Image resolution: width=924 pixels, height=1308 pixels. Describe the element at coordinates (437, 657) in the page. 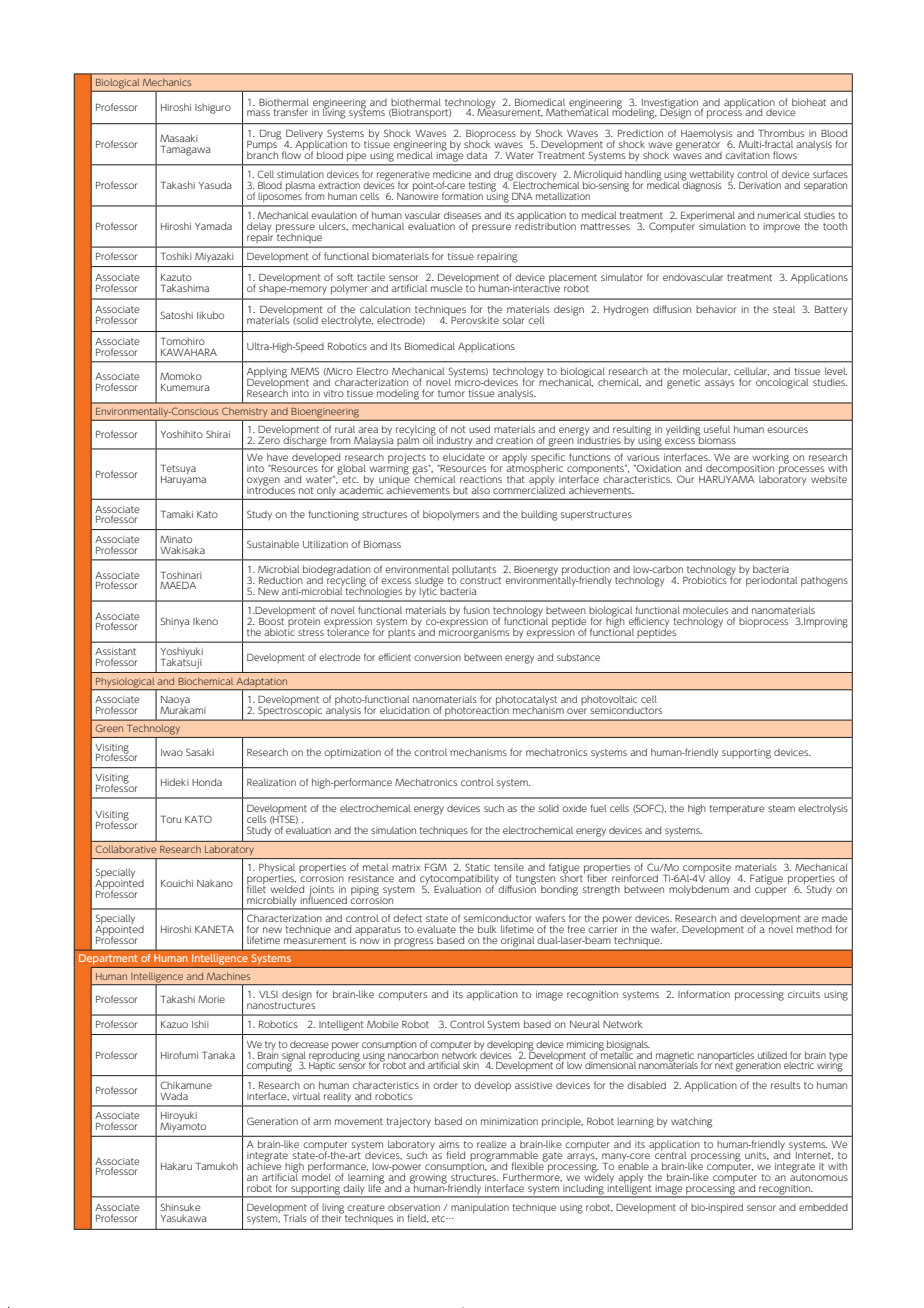

I see `conversion` at that location.
